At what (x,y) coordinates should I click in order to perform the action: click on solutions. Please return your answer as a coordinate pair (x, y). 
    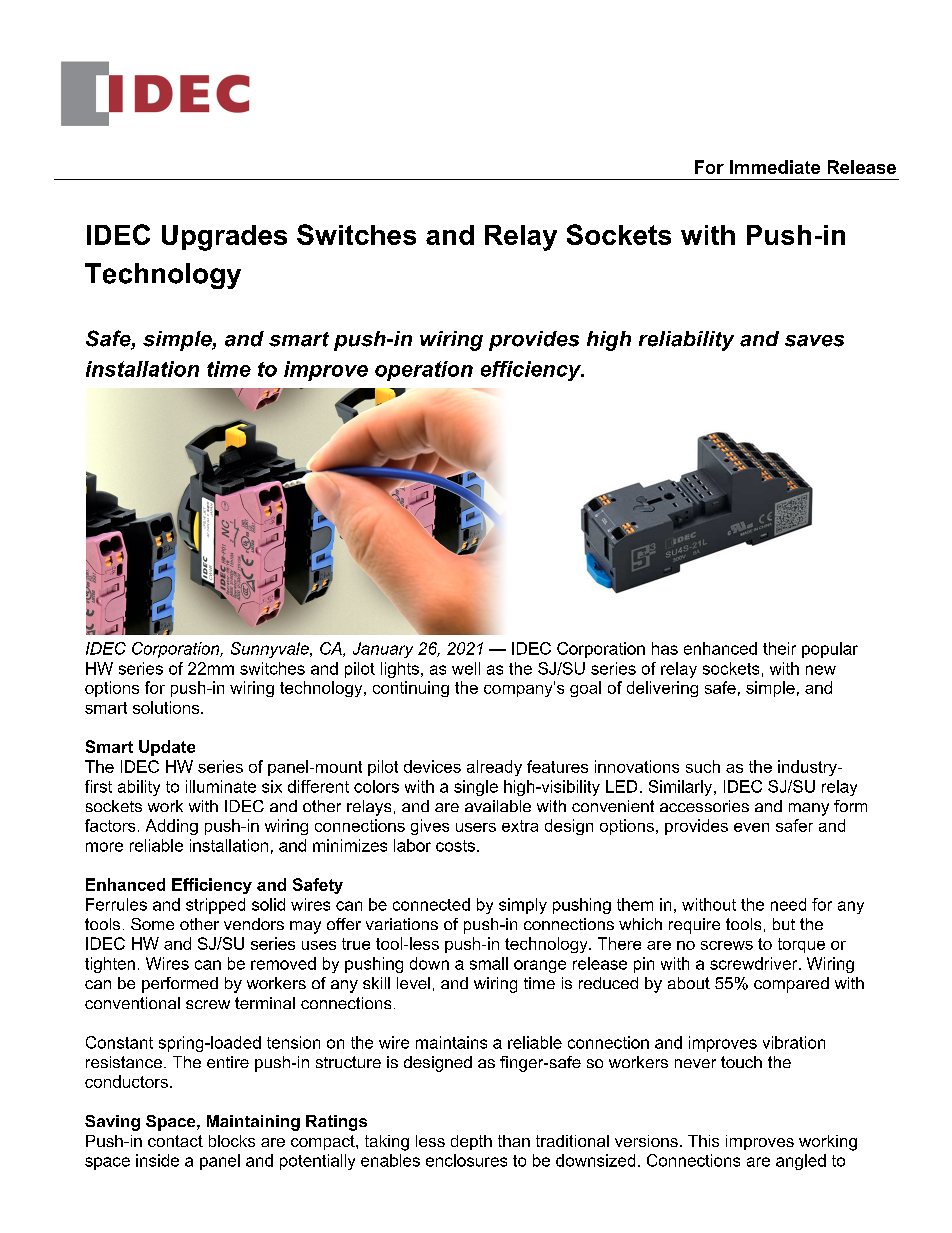
    Looking at the image, I should click on (167, 707).
